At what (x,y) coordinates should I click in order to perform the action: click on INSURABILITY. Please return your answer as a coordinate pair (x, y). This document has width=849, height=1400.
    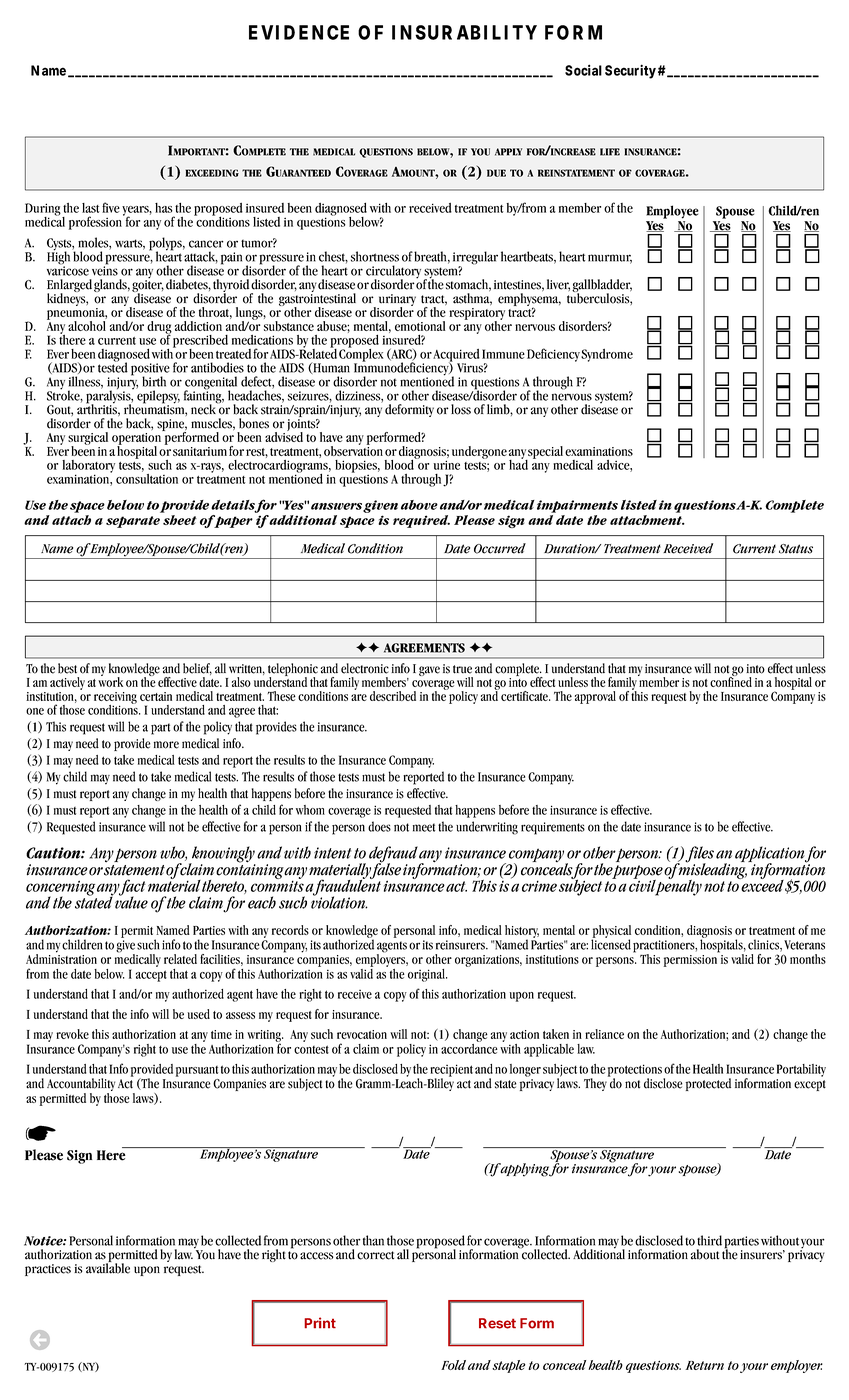
    Looking at the image, I should click on (464, 32).
